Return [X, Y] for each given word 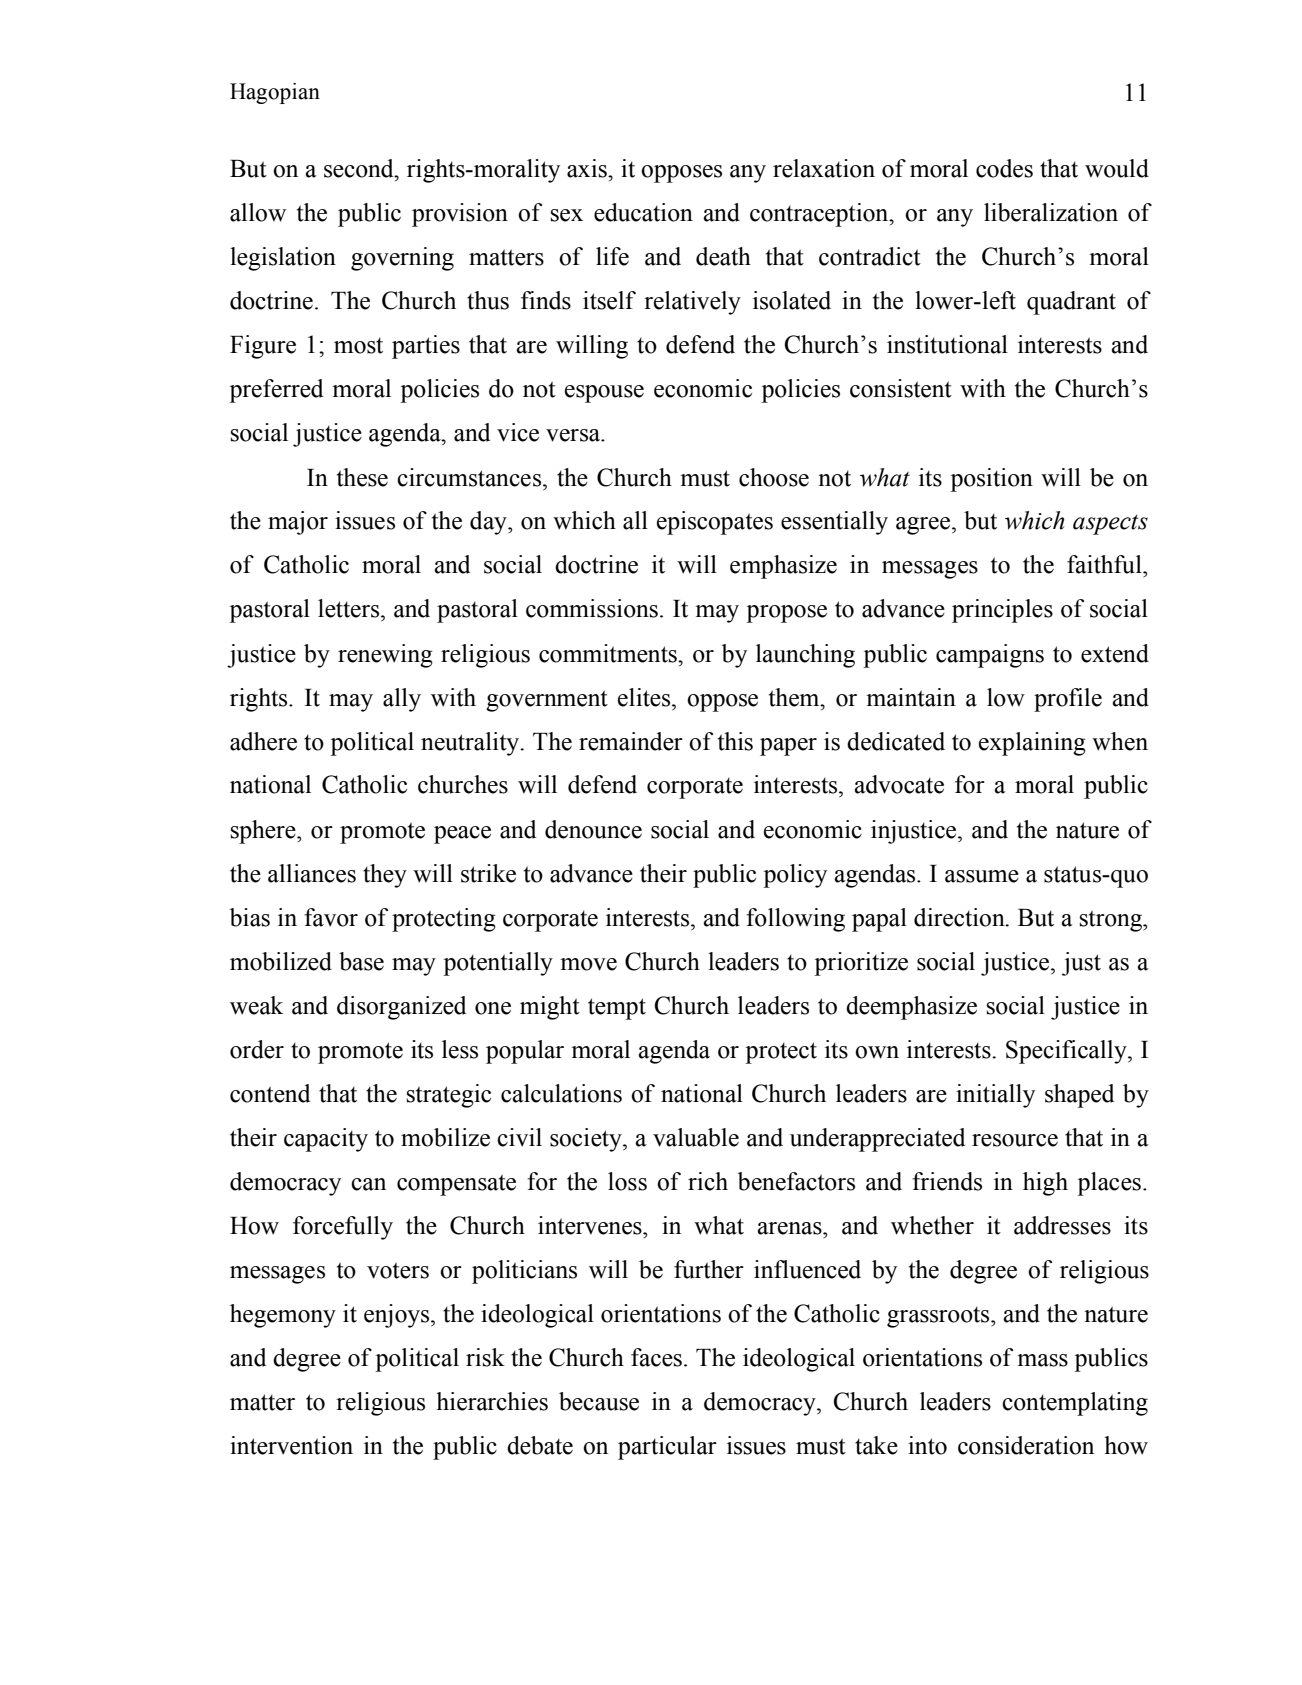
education [643, 212]
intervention [291, 1445]
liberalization [1051, 212]
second [360, 168]
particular [667, 1448]
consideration [1026, 1445]
